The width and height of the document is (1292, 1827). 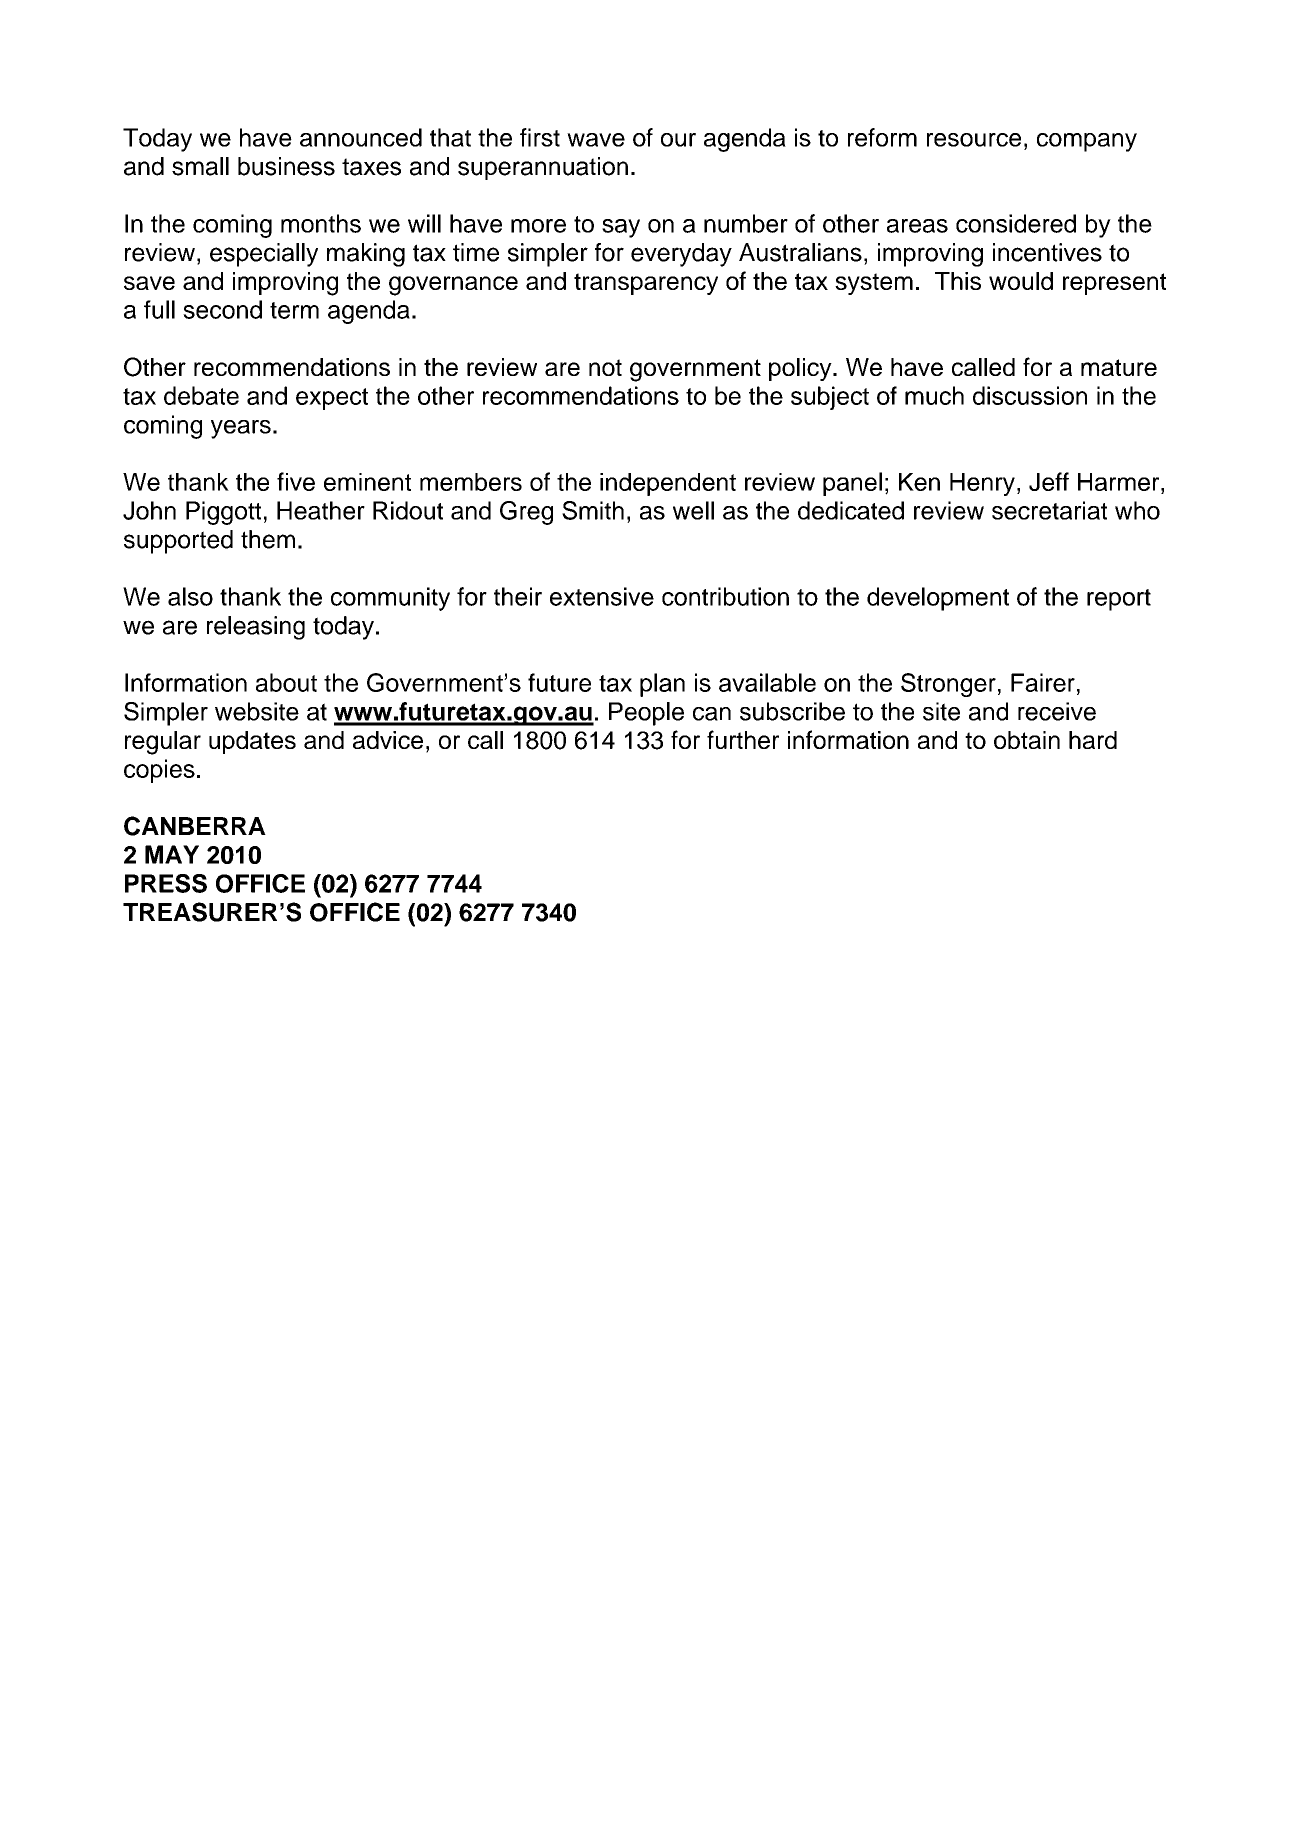 I want to click on business, so click(x=286, y=166).
